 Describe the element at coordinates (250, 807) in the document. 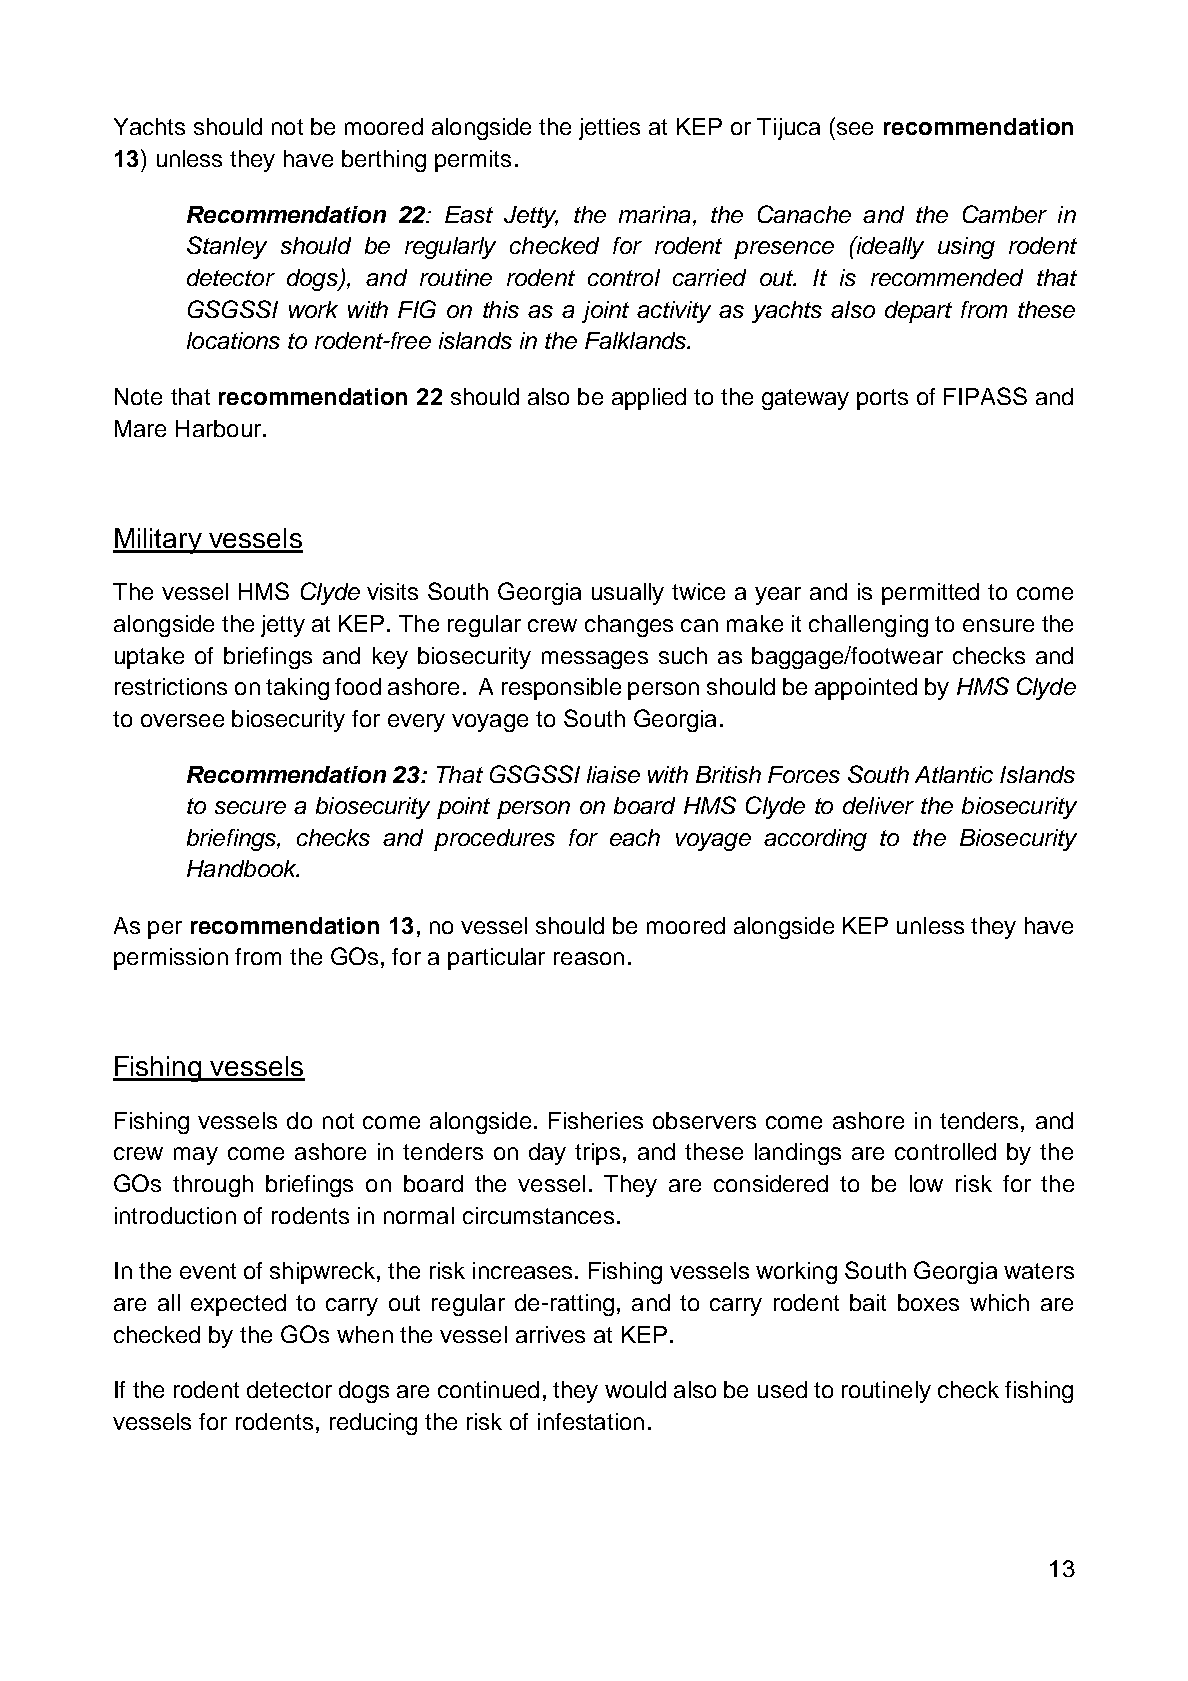

I see `secure` at that location.
